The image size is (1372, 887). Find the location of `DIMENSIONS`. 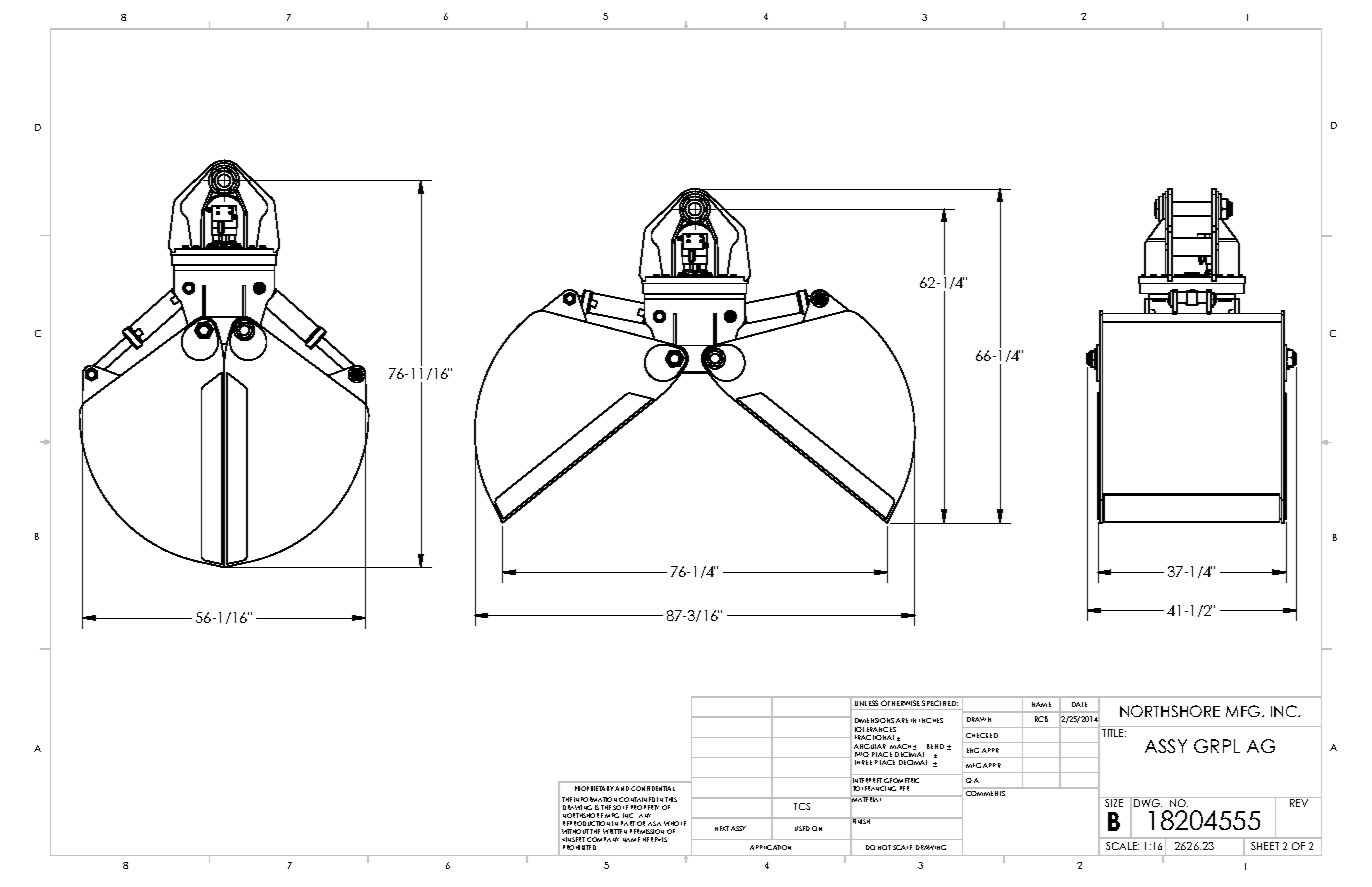

DIMENSIONS is located at coordinates (874, 720).
